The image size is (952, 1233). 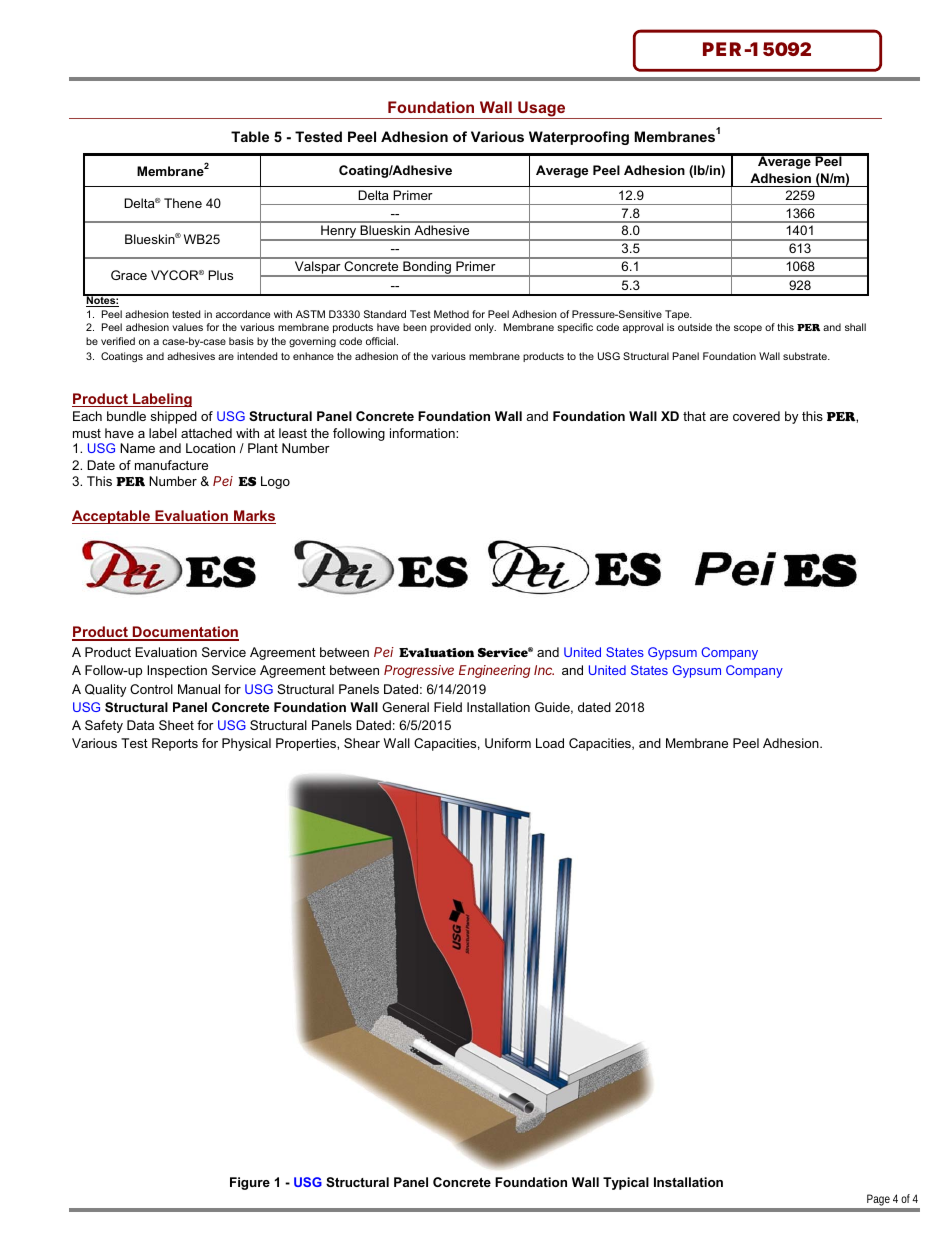 I want to click on Typical, so click(x=626, y=1183).
